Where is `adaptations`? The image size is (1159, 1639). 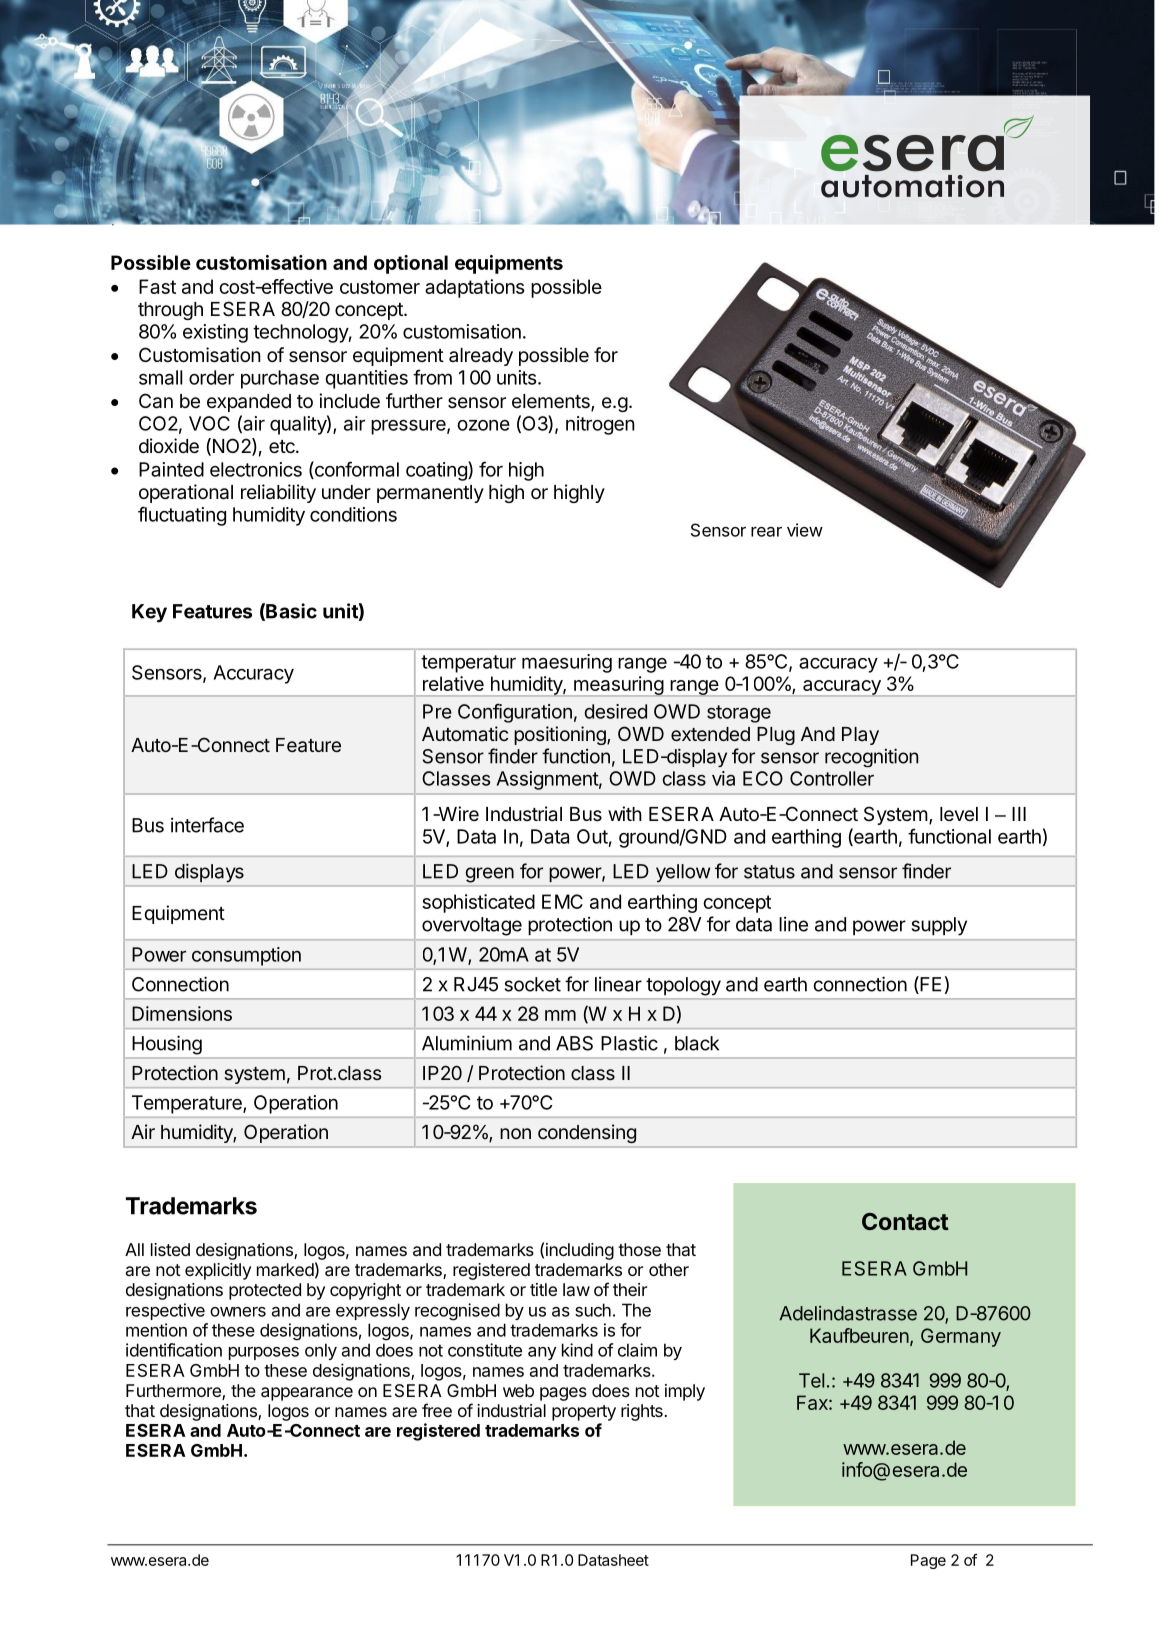
adaptations is located at coordinates (475, 288).
